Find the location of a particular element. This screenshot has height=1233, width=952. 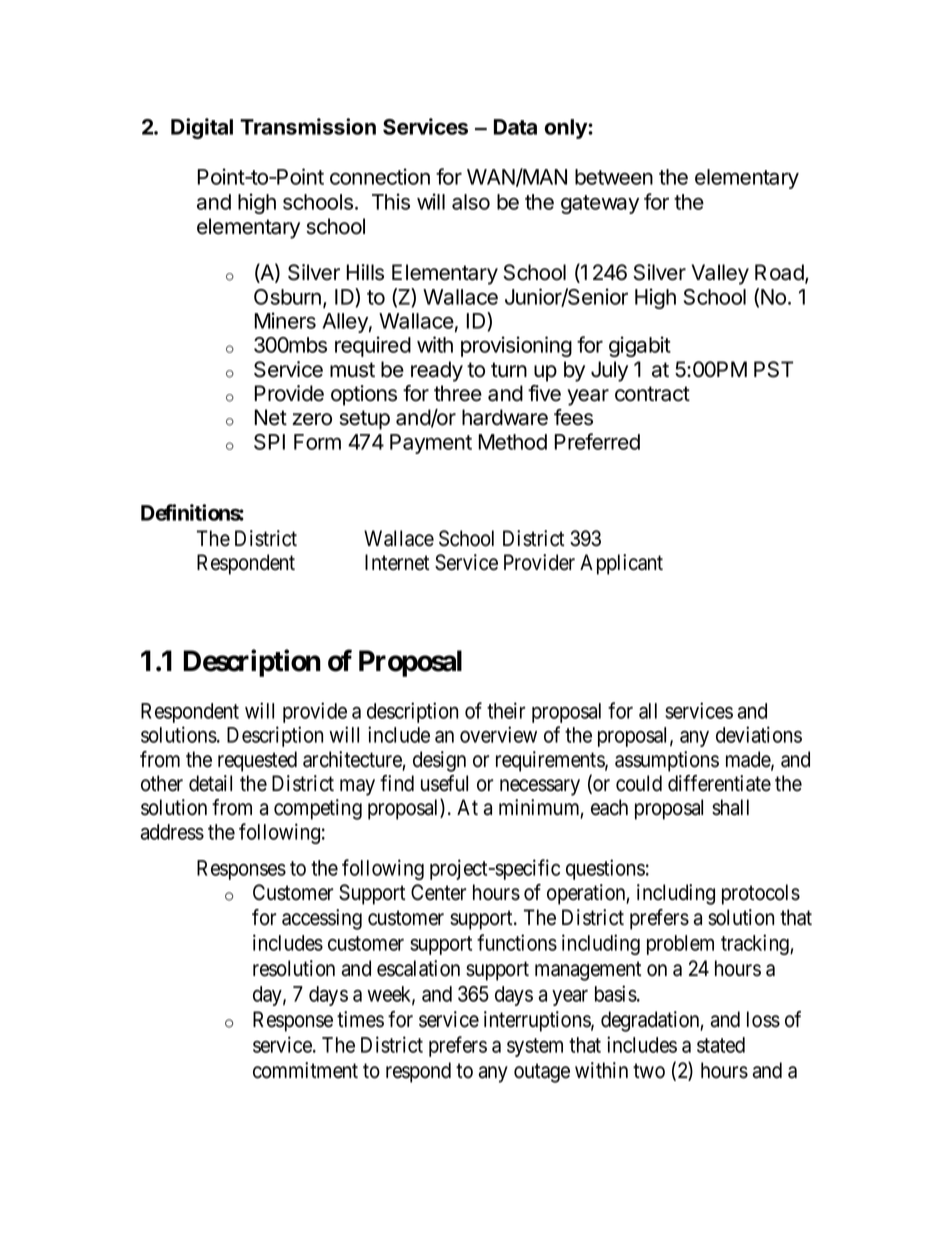

Digital is located at coordinates (202, 128).
